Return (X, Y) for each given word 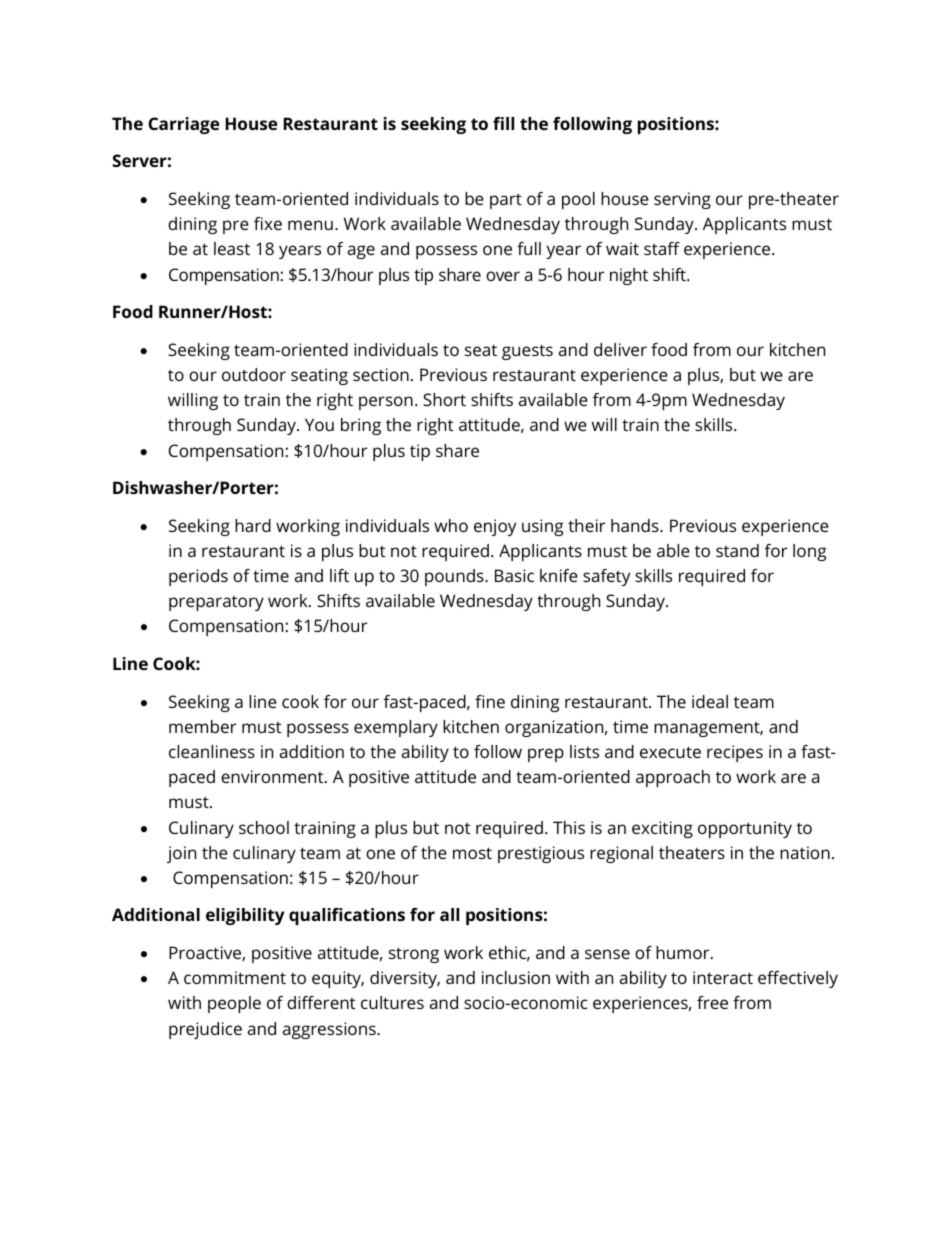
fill (503, 123)
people (234, 1004)
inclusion (516, 977)
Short (444, 399)
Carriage (183, 125)
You (319, 424)
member (202, 726)
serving (682, 200)
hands (636, 525)
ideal (710, 701)
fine (490, 701)
